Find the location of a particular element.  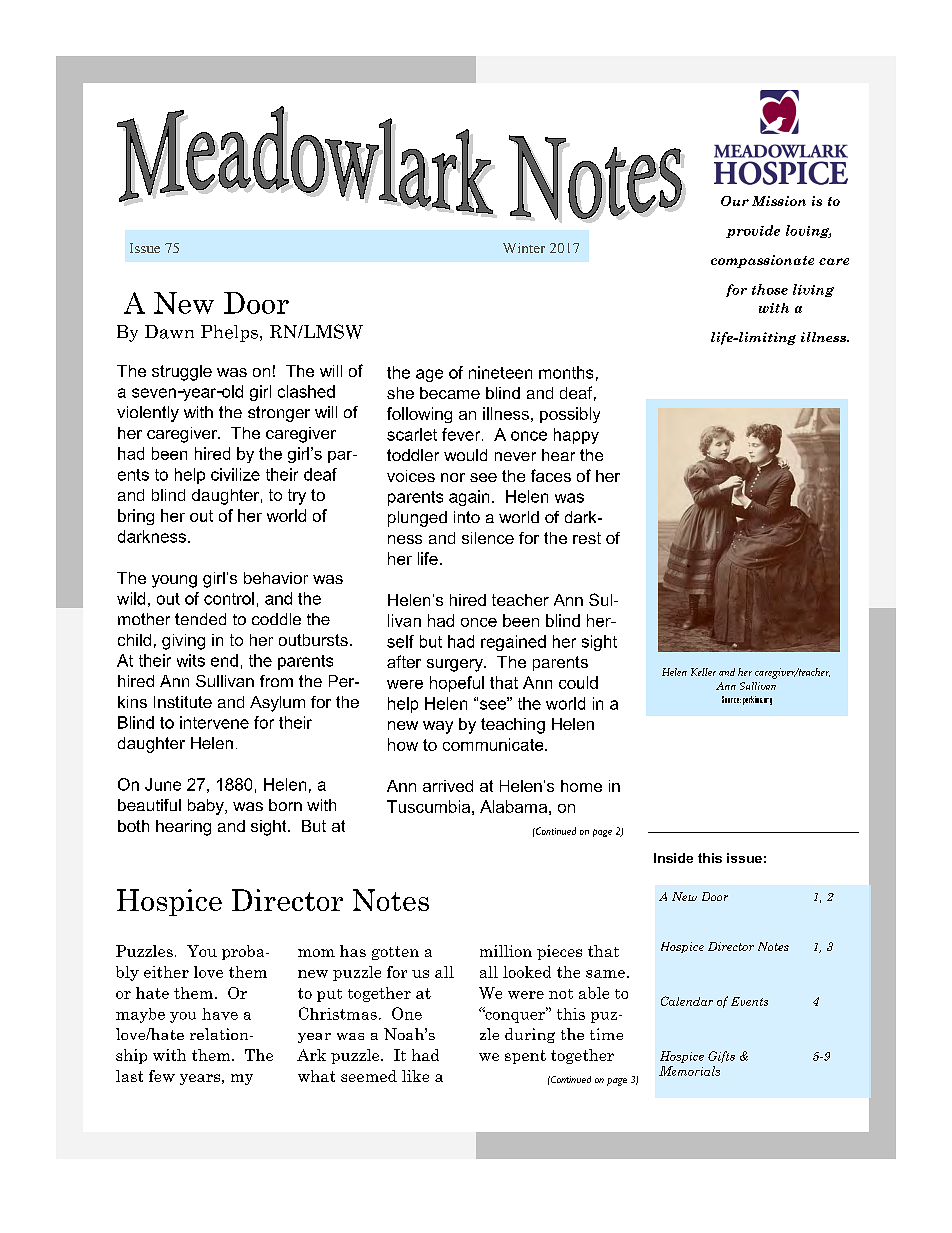

Keller is located at coordinates (703, 672).
